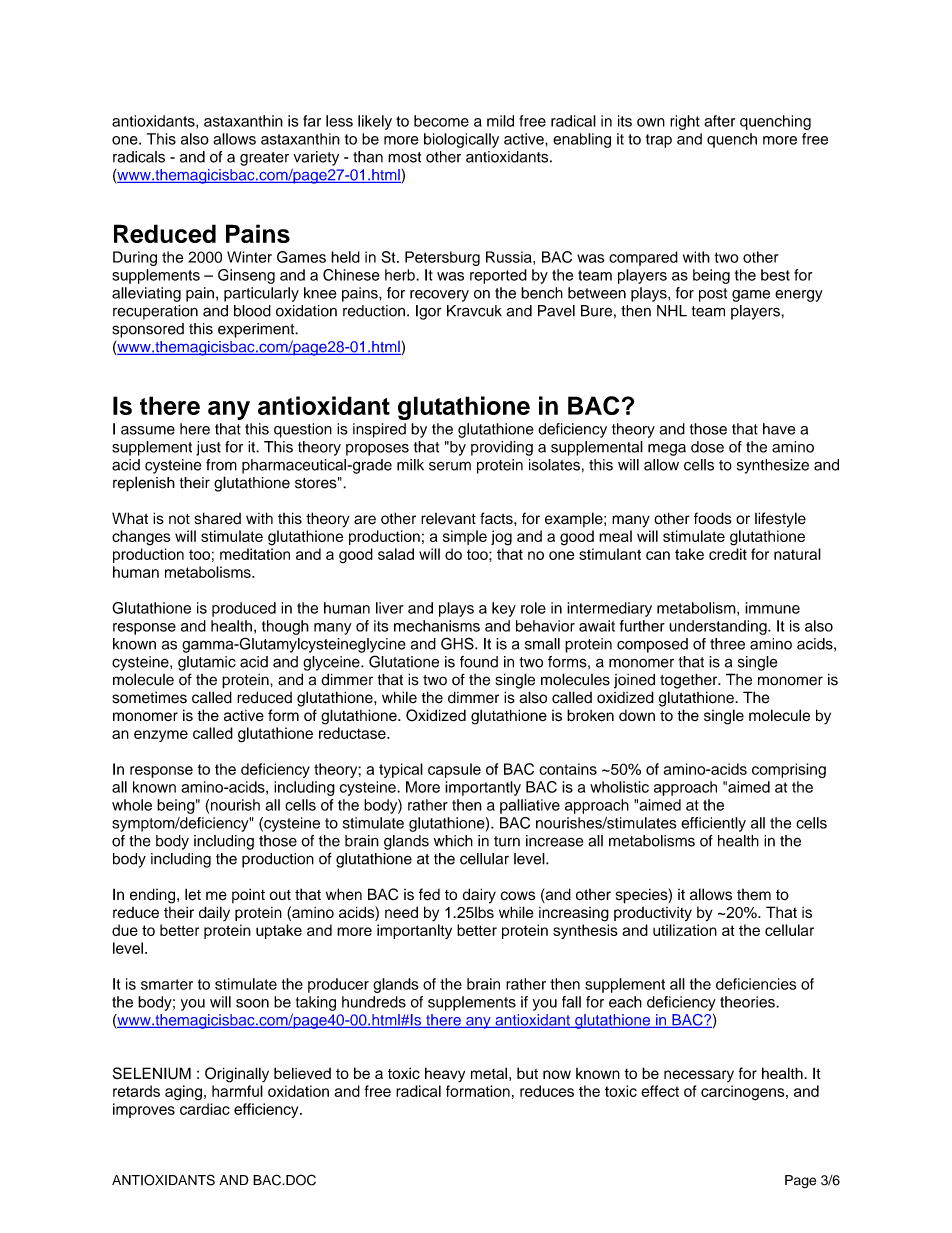 The height and width of the screenshot is (1233, 952). What do you see at coordinates (789, 770) in the screenshot?
I see `comprising` at bounding box center [789, 770].
